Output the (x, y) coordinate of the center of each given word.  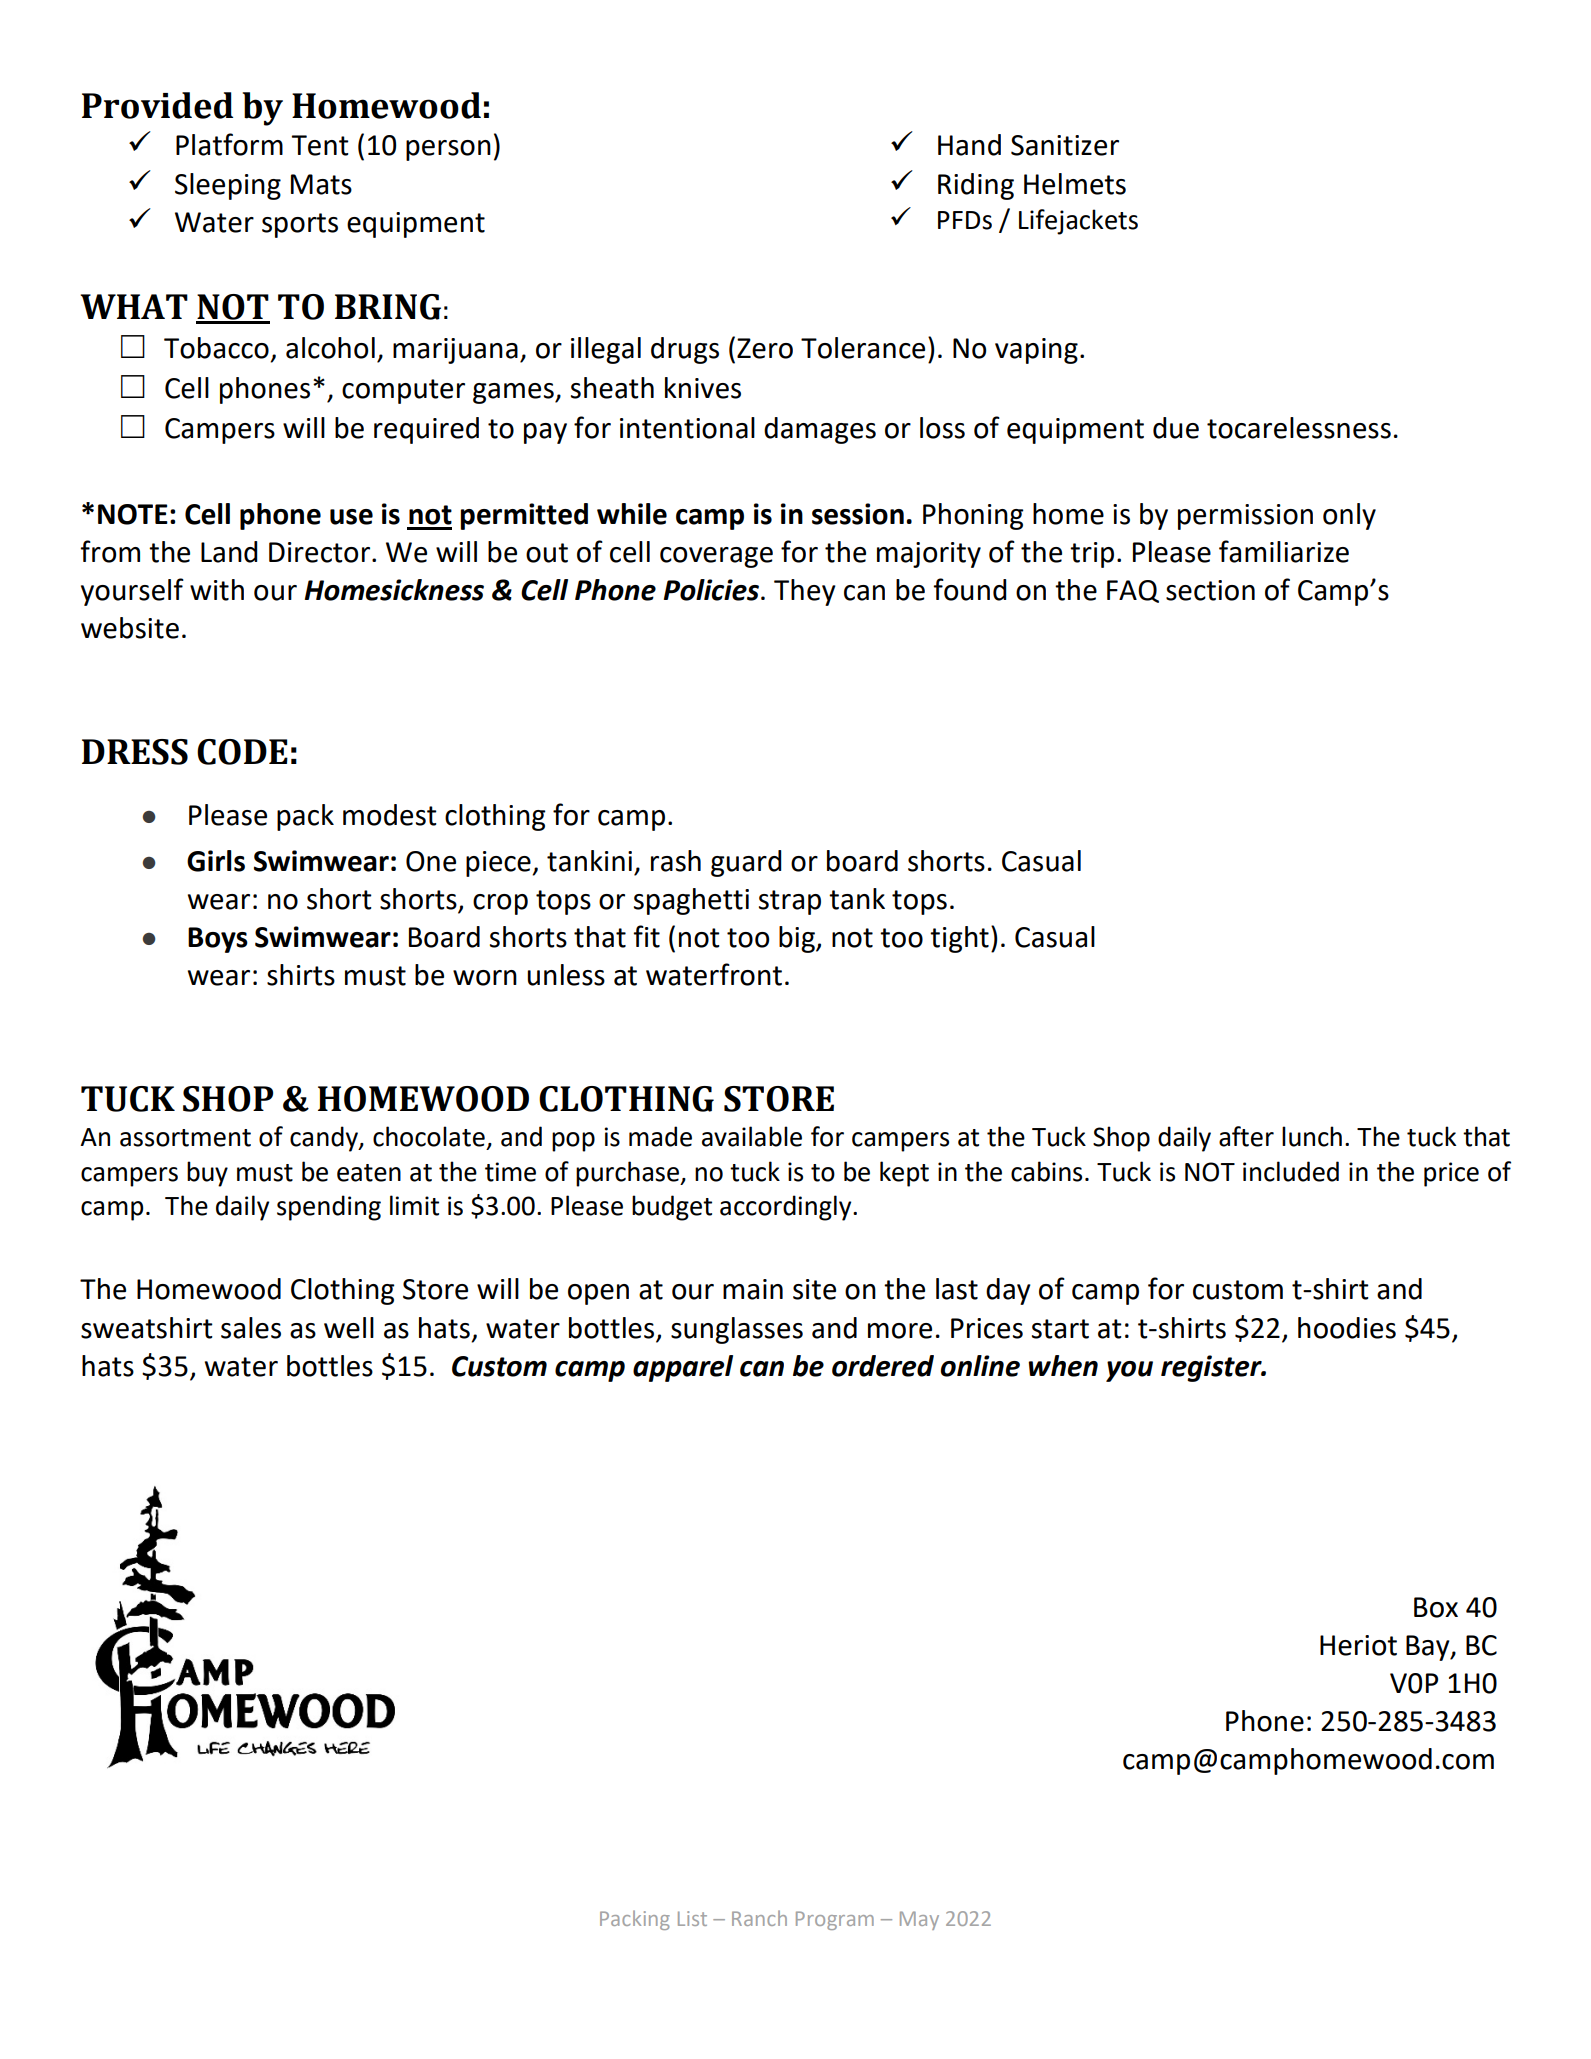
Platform (229, 144)
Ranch (759, 1918)
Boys (218, 940)
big (798, 939)
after (1246, 1136)
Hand (969, 145)
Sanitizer (1065, 145)
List (692, 1918)
